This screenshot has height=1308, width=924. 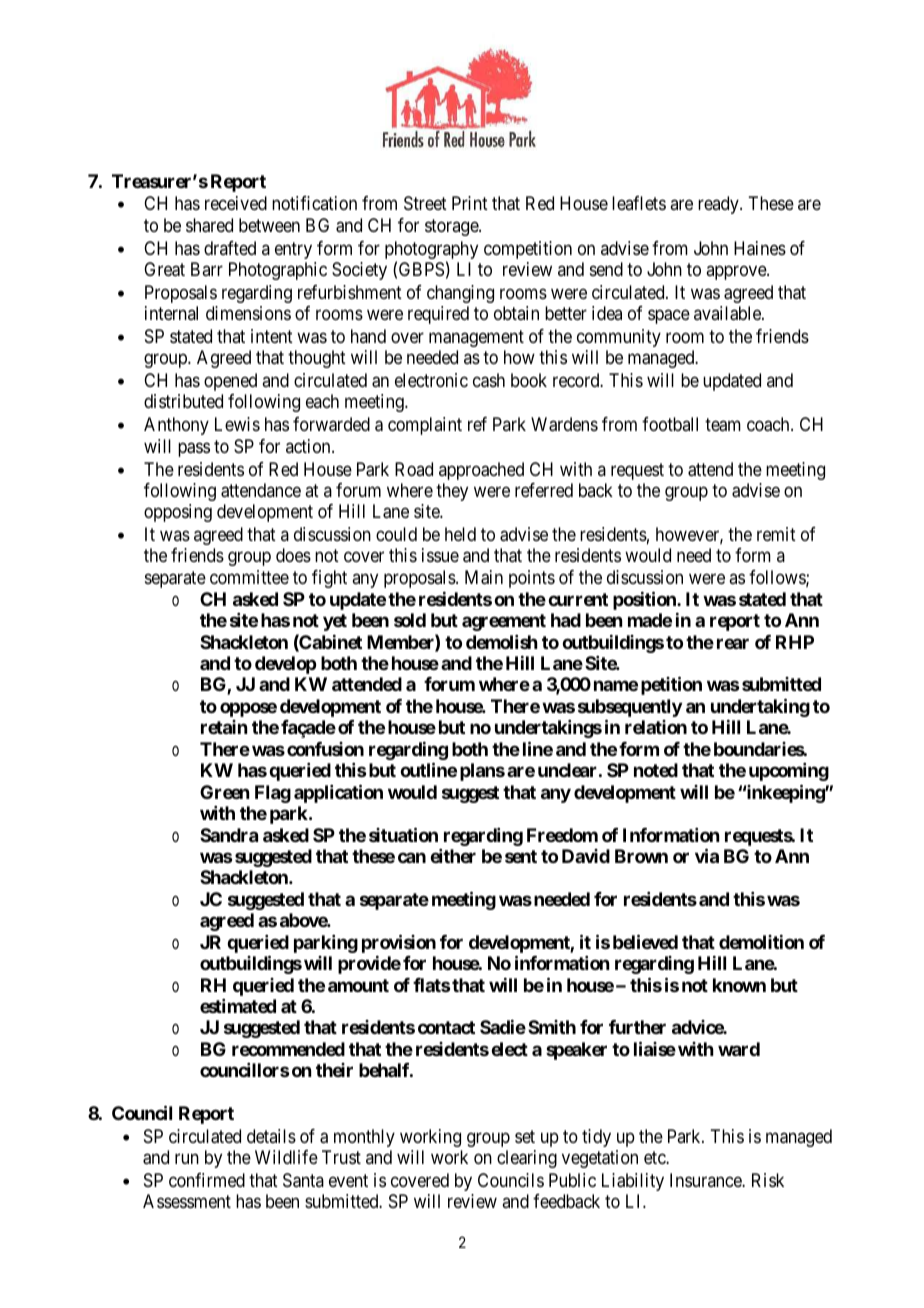 What do you see at coordinates (452, 227) in the screenshot?
I see `storage` at bounding box center [452, 227].
